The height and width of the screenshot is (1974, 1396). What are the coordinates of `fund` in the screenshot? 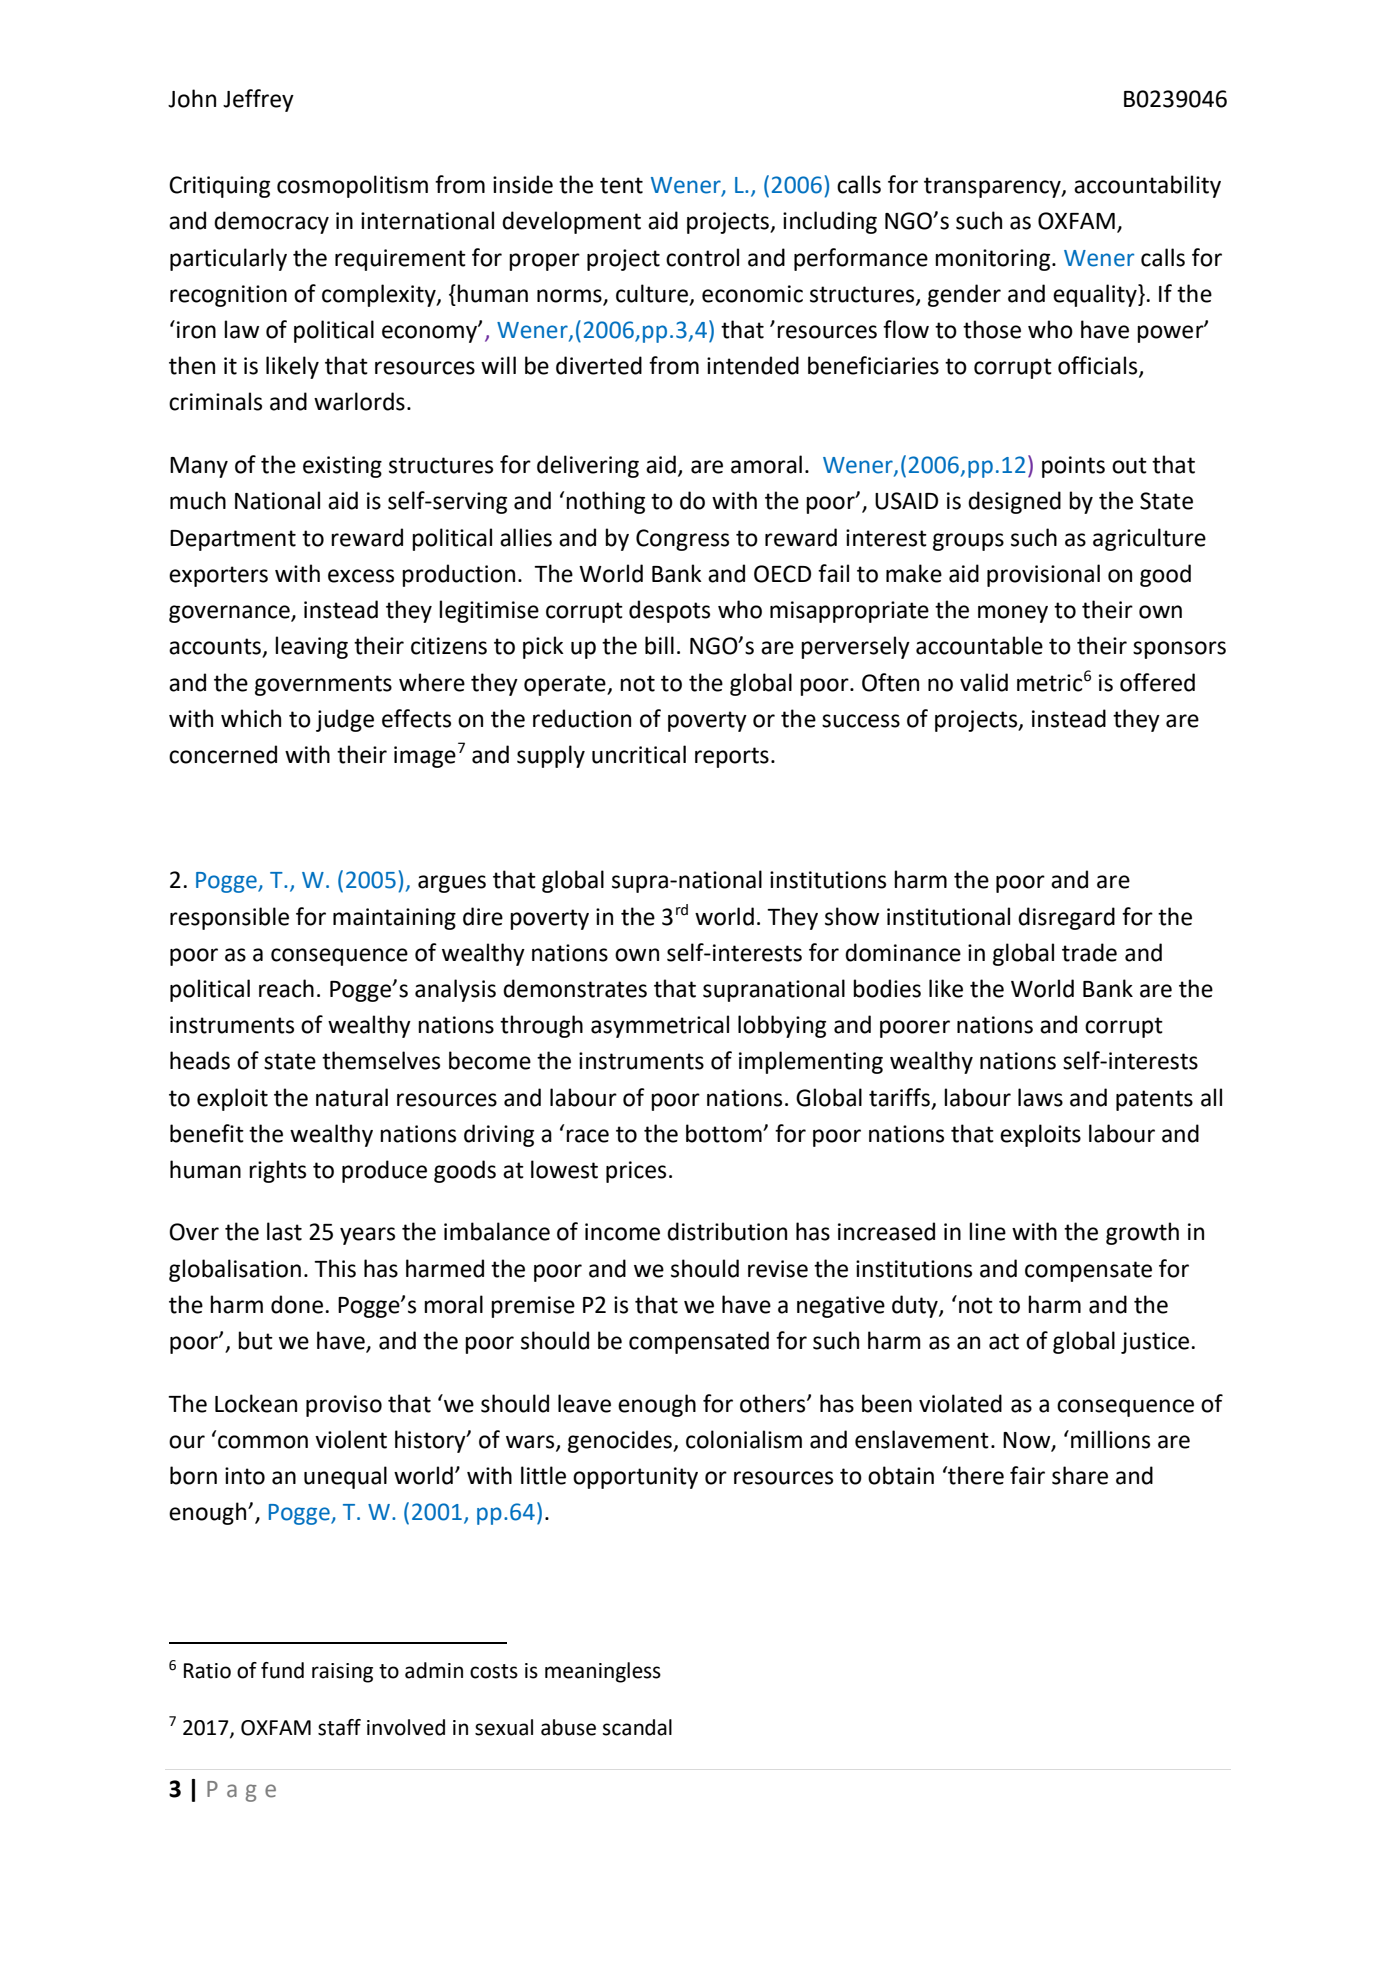 It's located at (282, 1670).
